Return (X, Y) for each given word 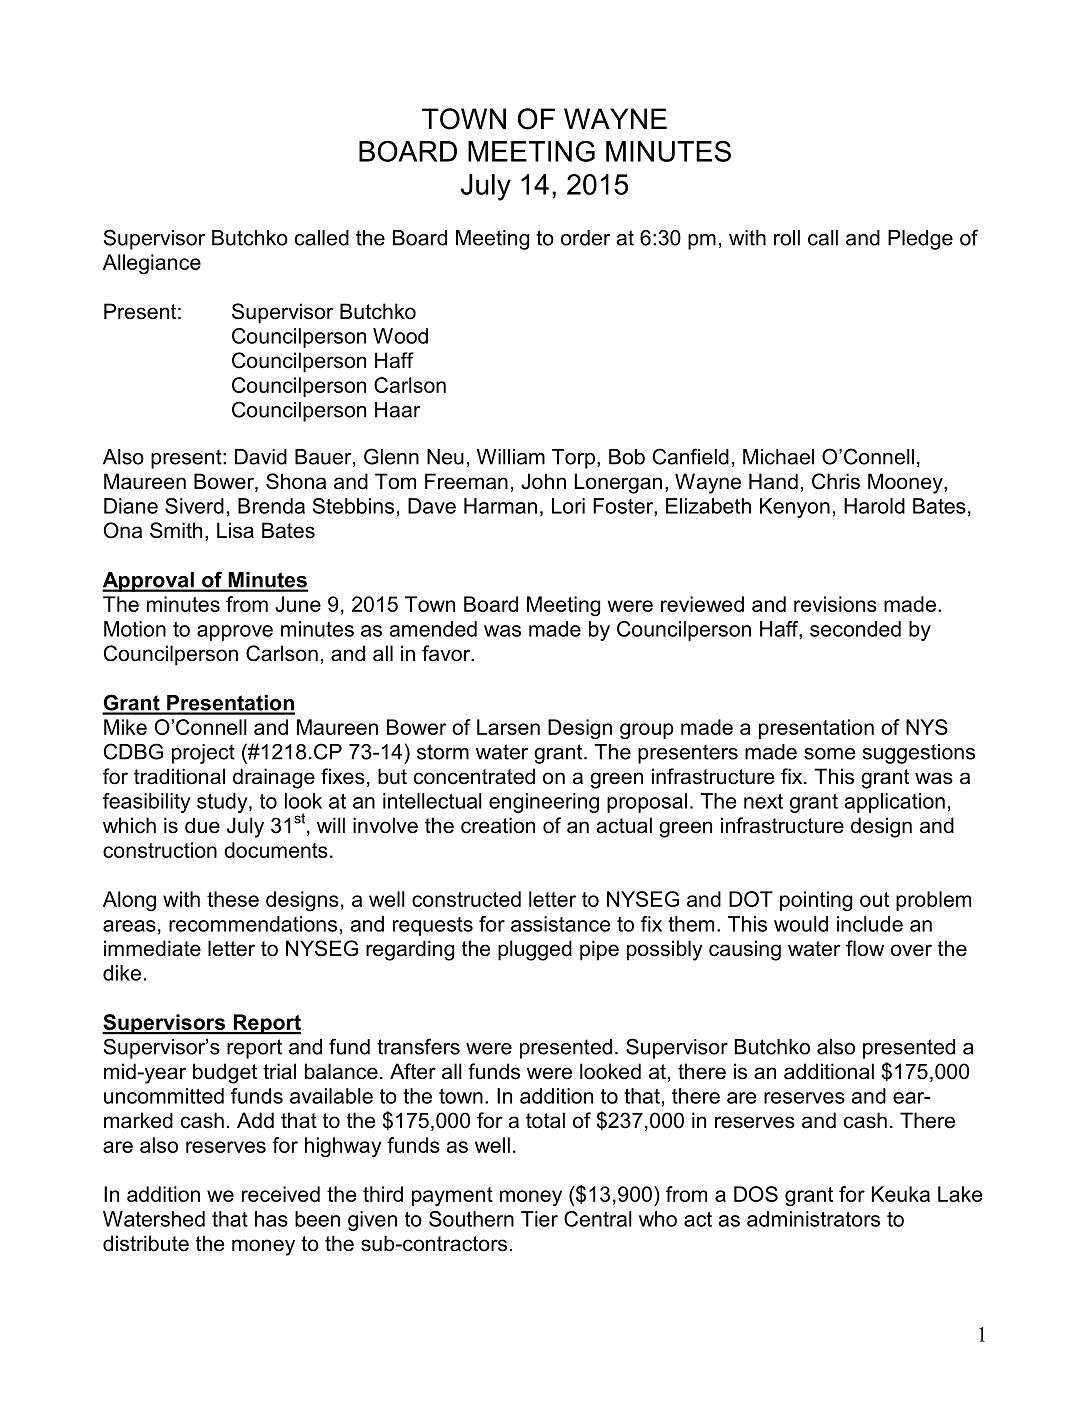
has (271, 1219)
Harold (874, 506)
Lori (568, 506)
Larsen (508, 727)
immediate (152, 948)
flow (865, 948)
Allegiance (152, 264)
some (830, 754)
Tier (539, 1219)
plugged (535, 950)
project (203, 754)
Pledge (920, 240)
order (585, 238)
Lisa (235, 530)
